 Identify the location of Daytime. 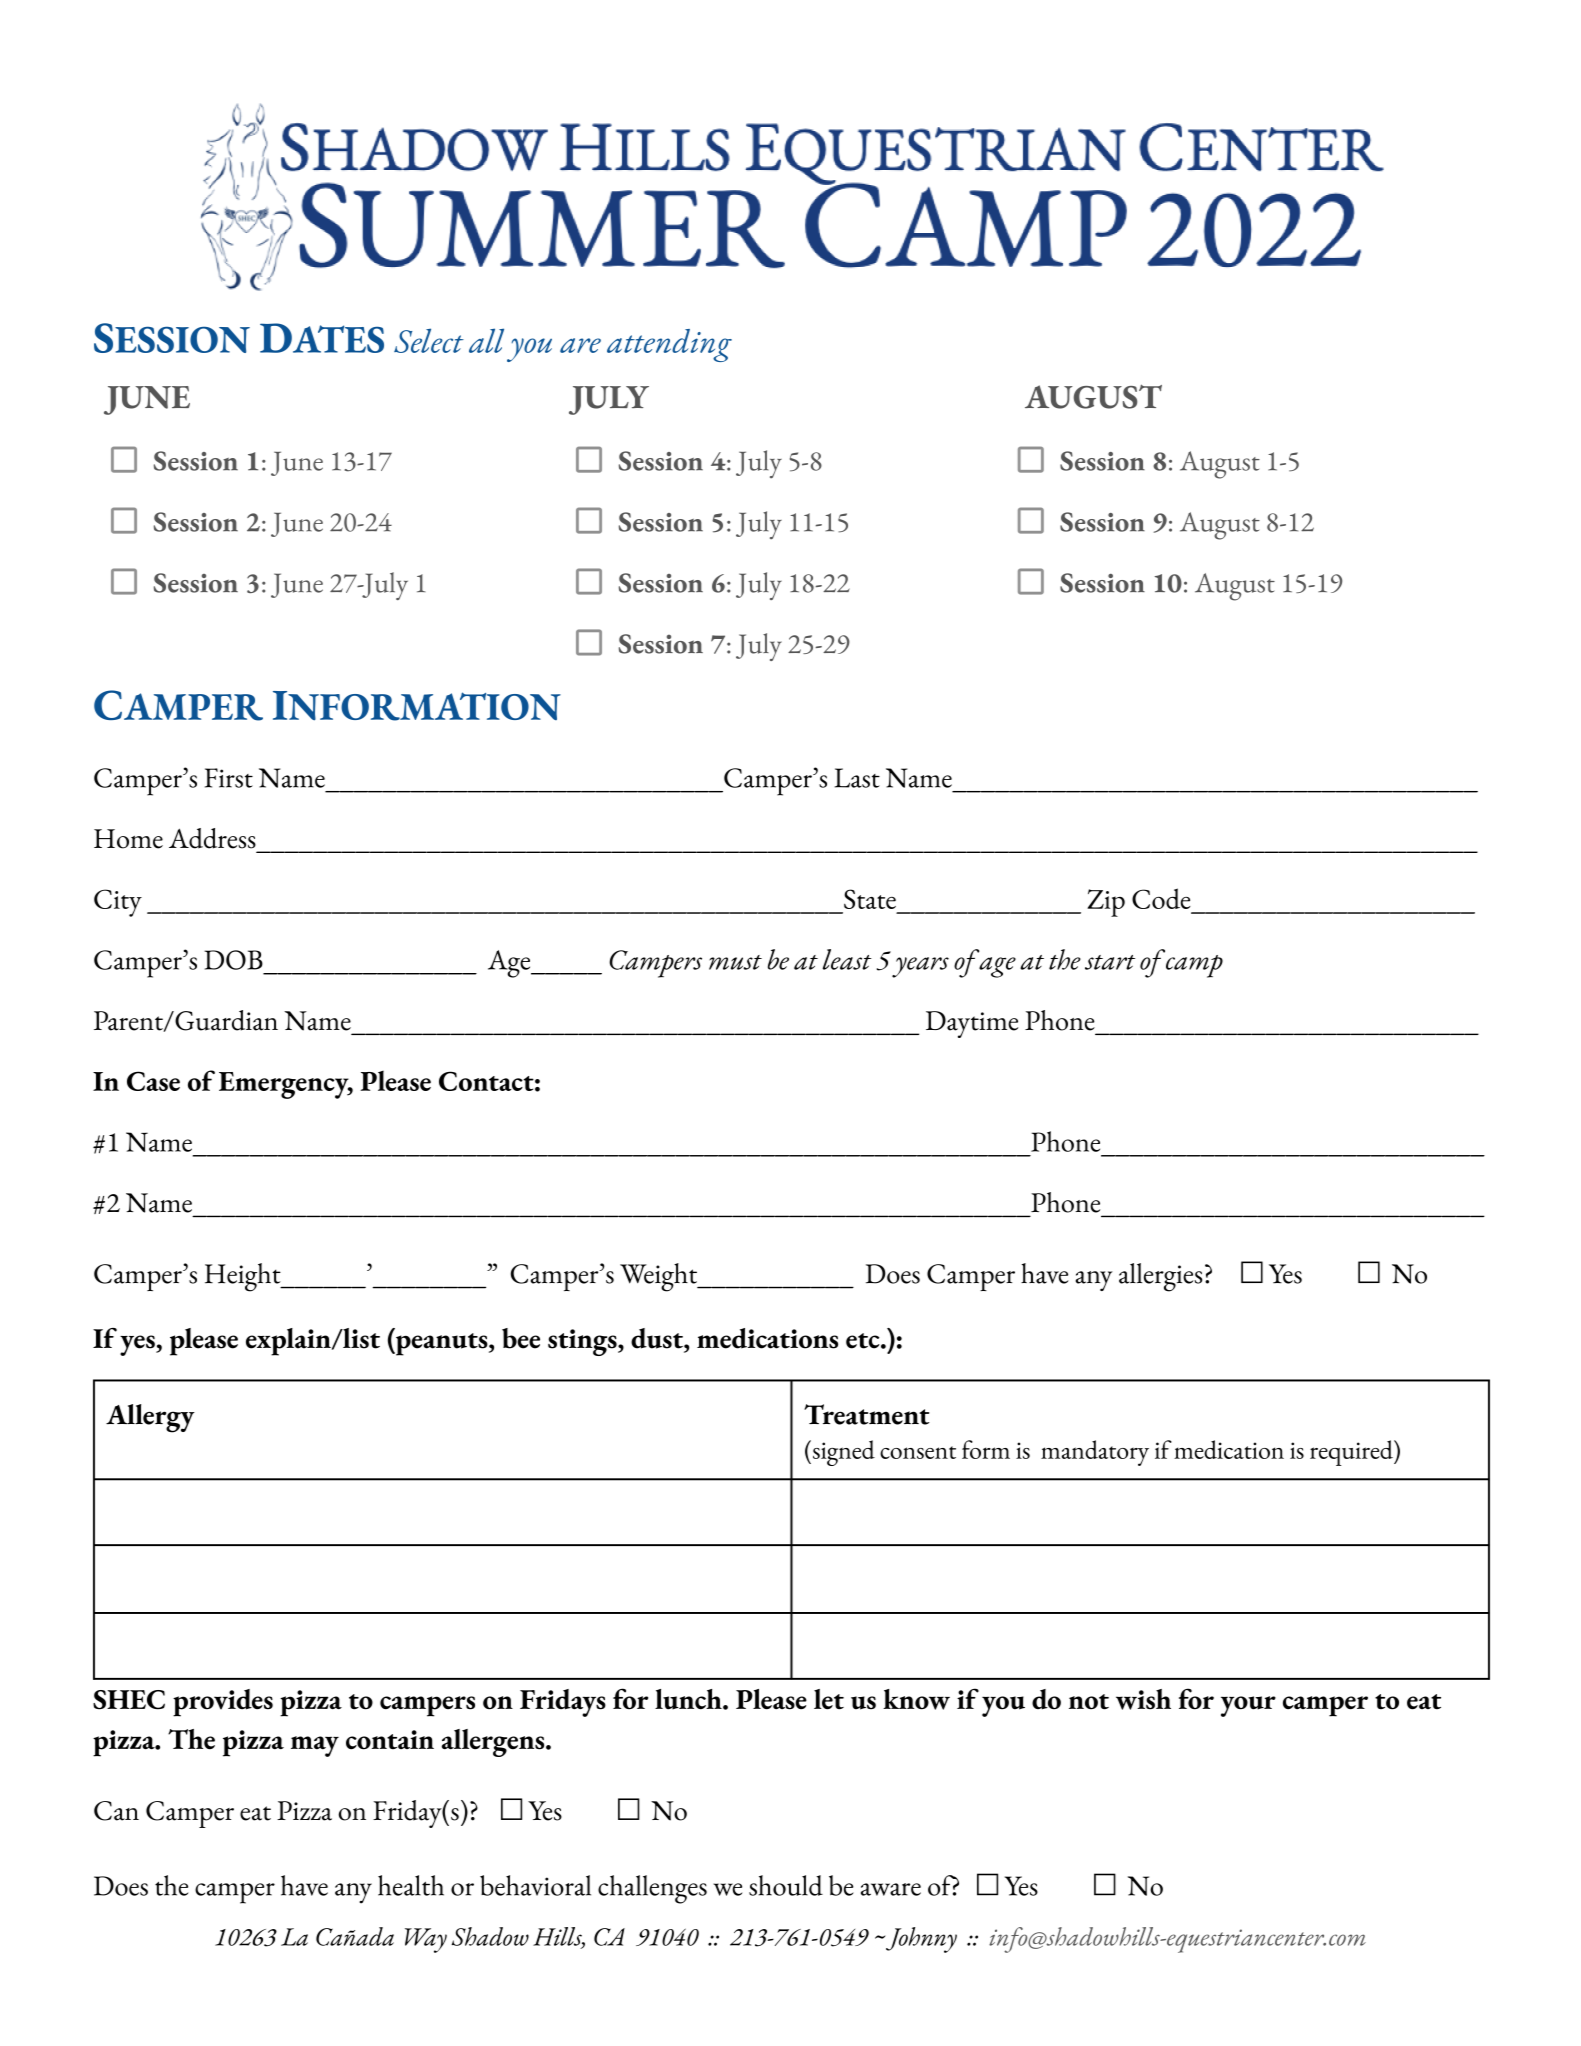
(972, 1024).
